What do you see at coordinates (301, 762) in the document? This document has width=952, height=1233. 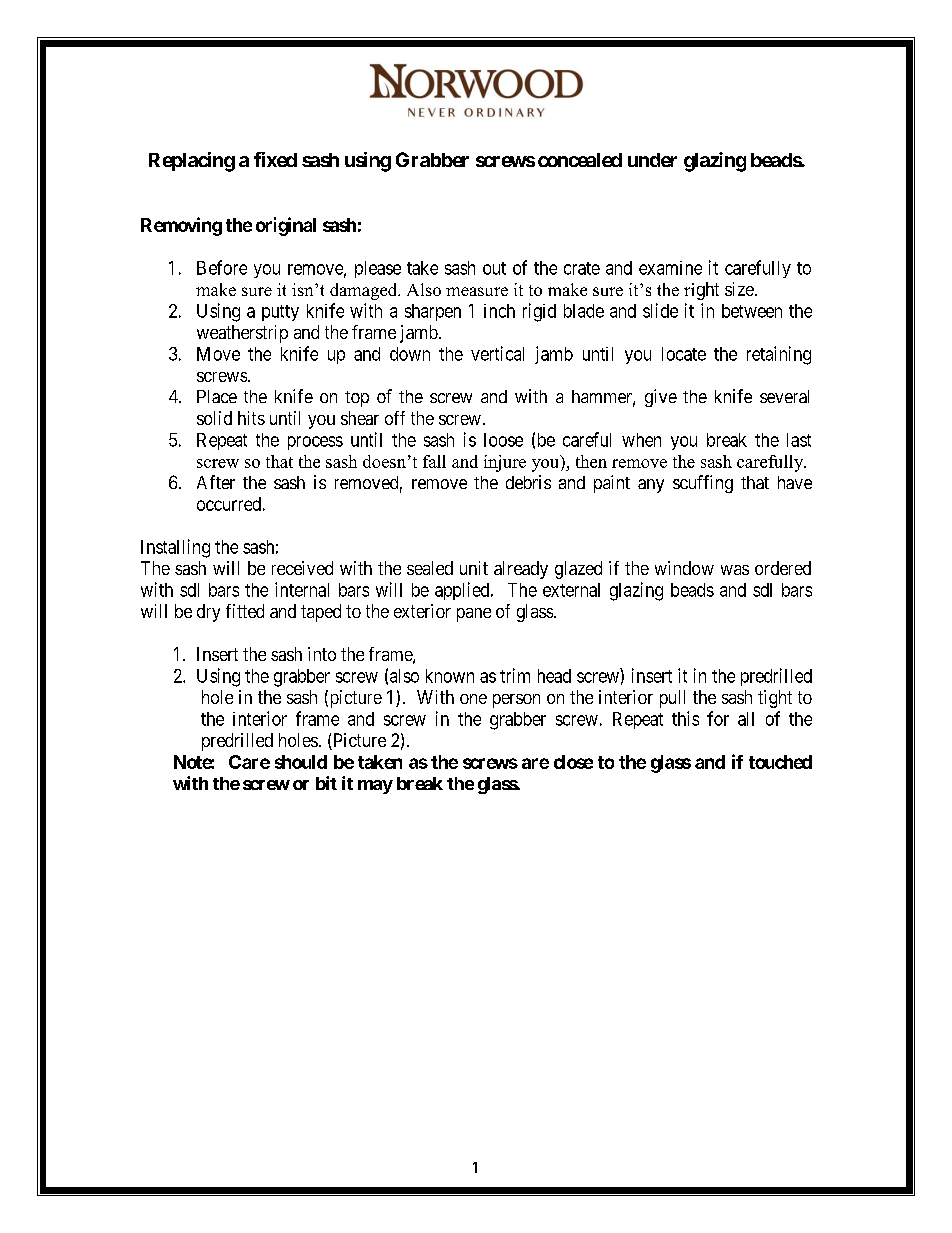 I see `should` at bounding box center [301, 762].
